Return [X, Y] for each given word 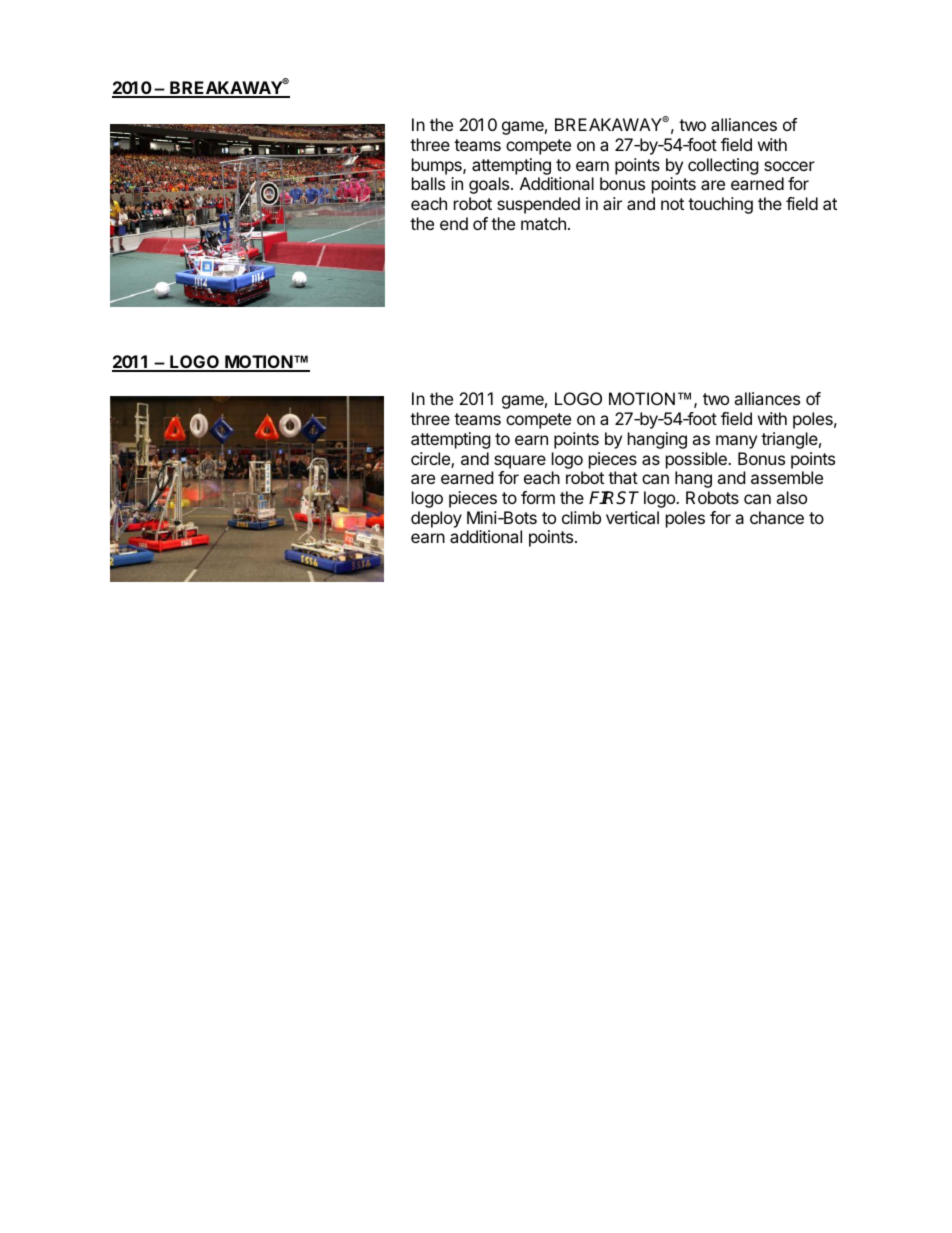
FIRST [614, 498]
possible [697, 460]
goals [490, 185]
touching [720, 205]
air [612, 203]
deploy [436, 519]
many [736, 442]
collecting [723, 166]
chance [777, 517]
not [672, 204]
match [543, 223]
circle [431, 460]
